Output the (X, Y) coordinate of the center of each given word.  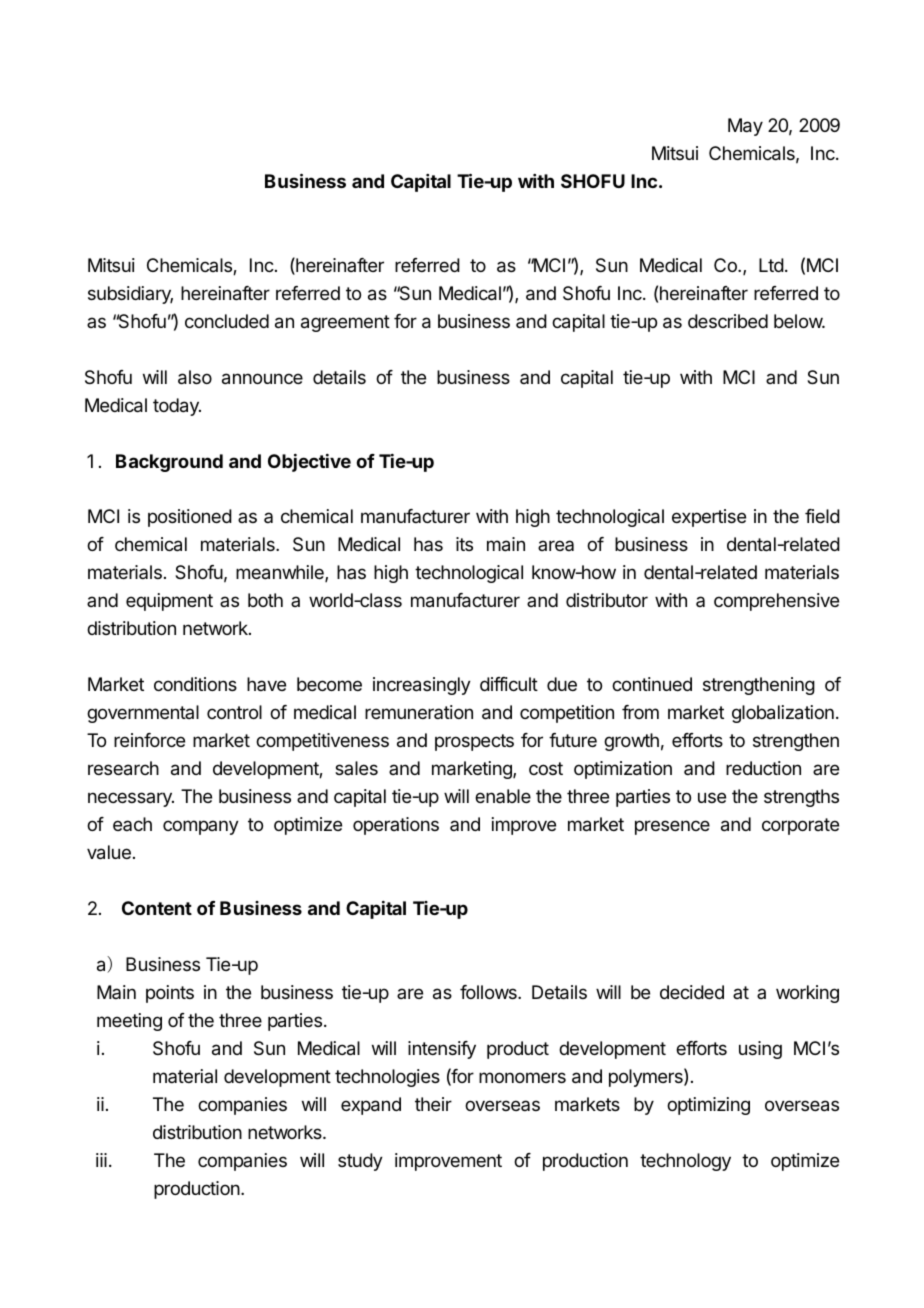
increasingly (422, 686)
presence (672, 827)
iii (101, 1160)
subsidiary (130, 295)
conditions (195, 684)
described (728, 321)
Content (157, 908)
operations (396, 826)
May (745, 127)
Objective (309, 463)
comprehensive (776, 602)
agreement (345, 323)
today (177, 407)
